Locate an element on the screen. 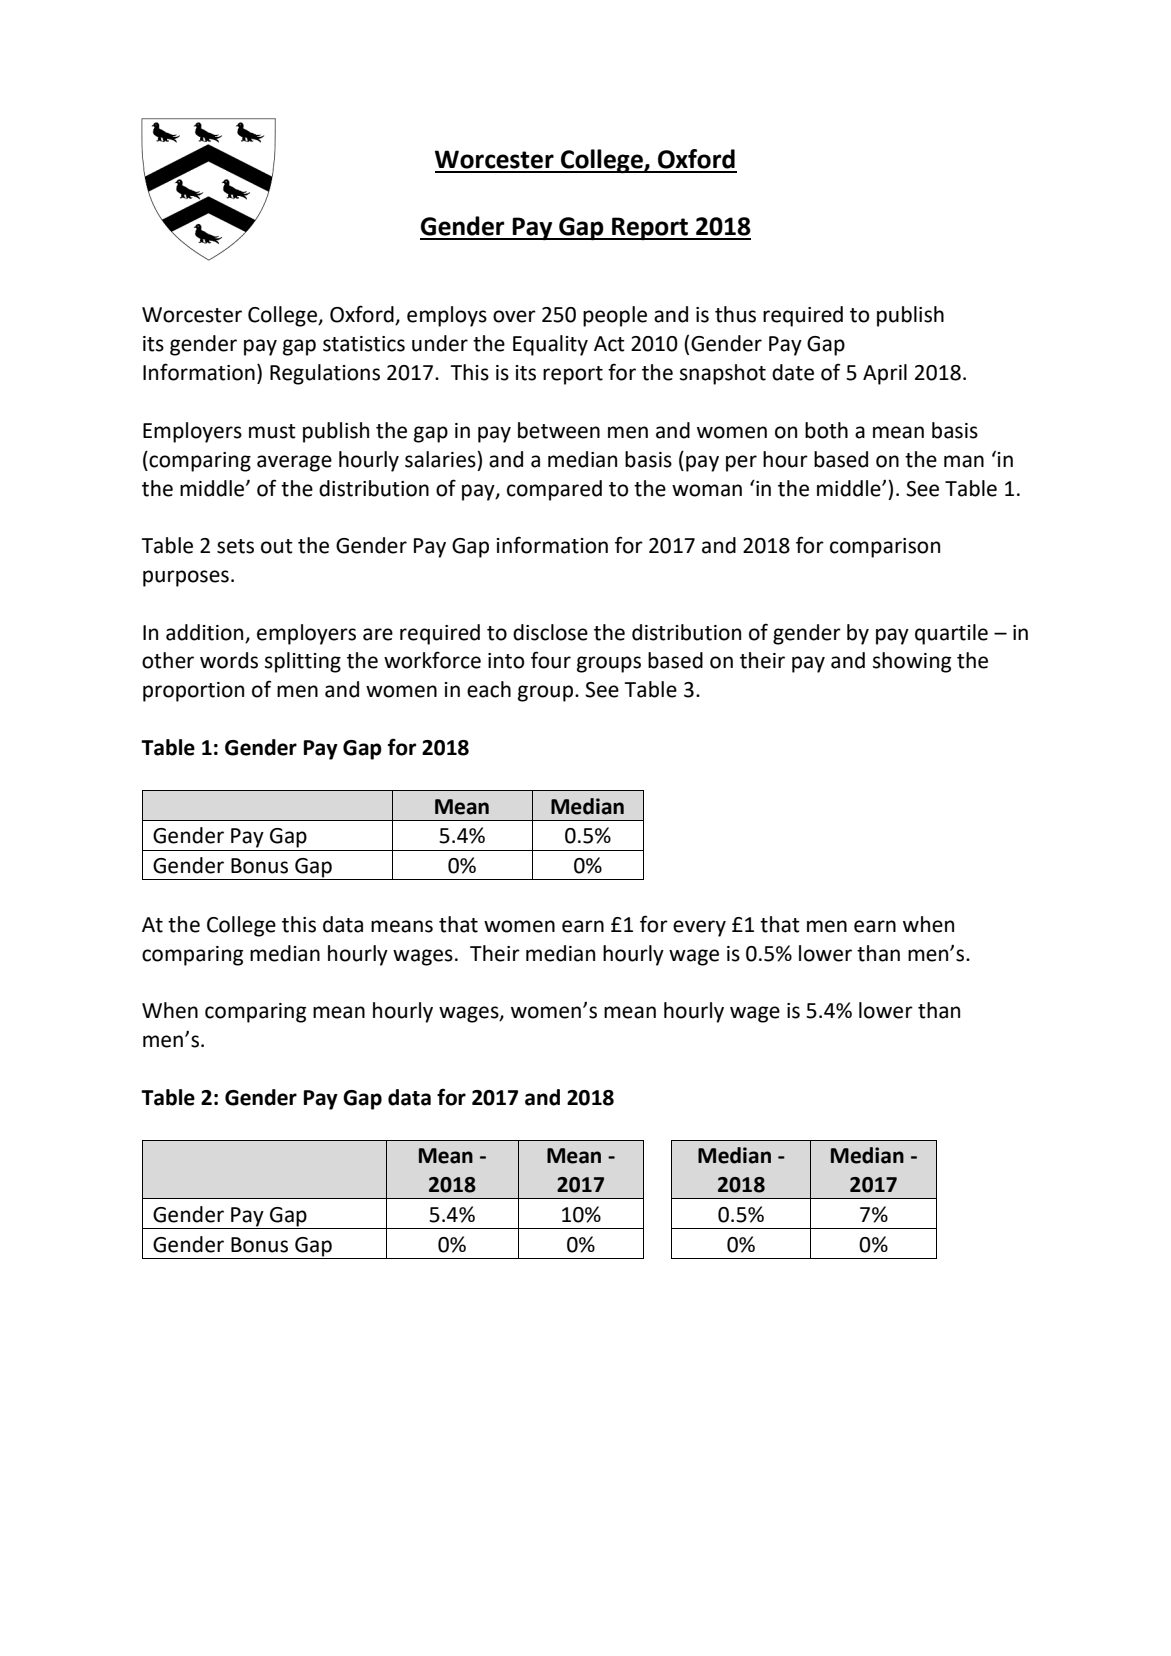 The width and height of the screenshot is (1171, 1656). between is located at coordinates (559, 430).
